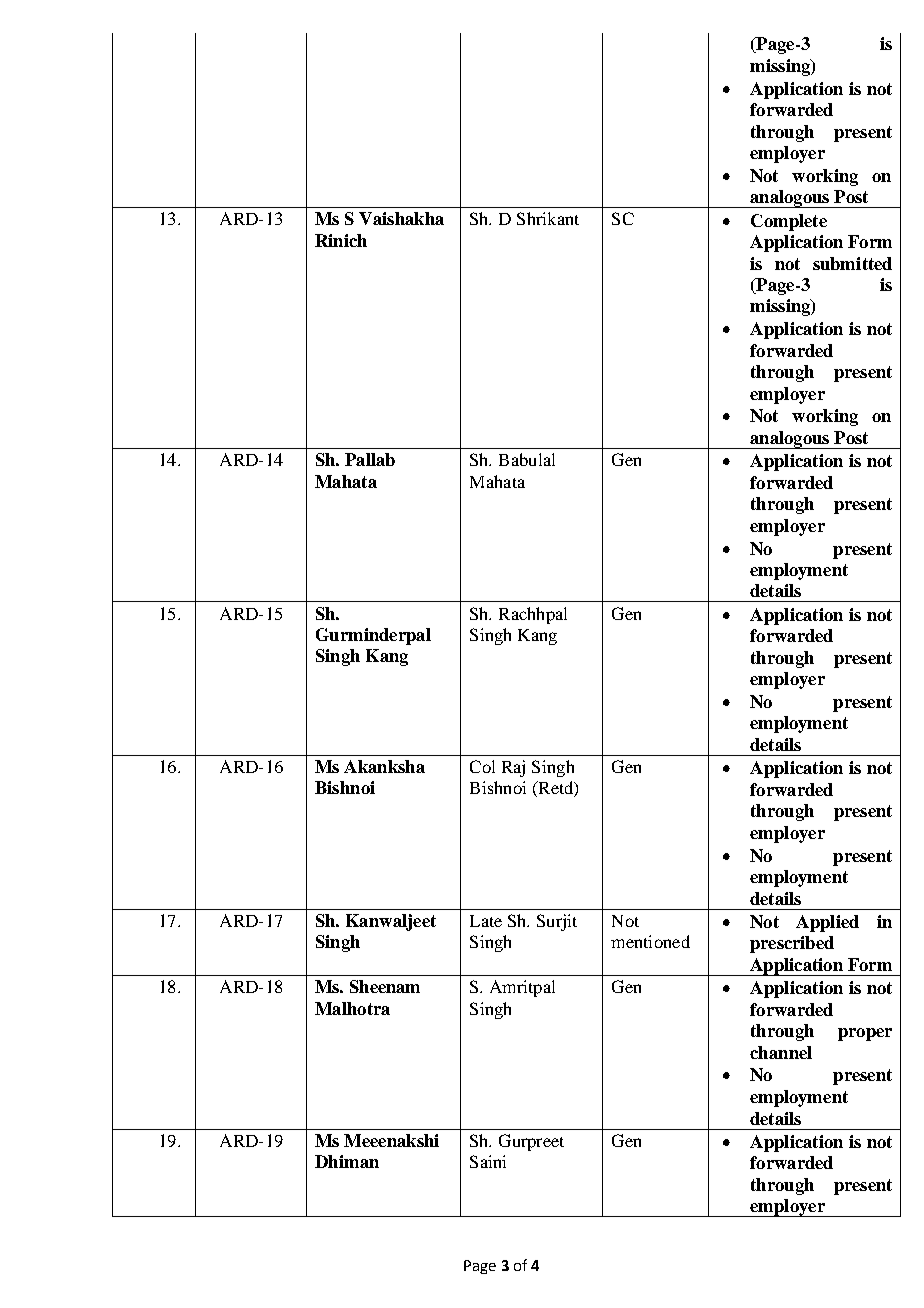 This screenshot has height=1308, width=924. What do you see at coordinates (852, 263) in the screenshot?
I see `submitted` at bounding box center [852, 263].
